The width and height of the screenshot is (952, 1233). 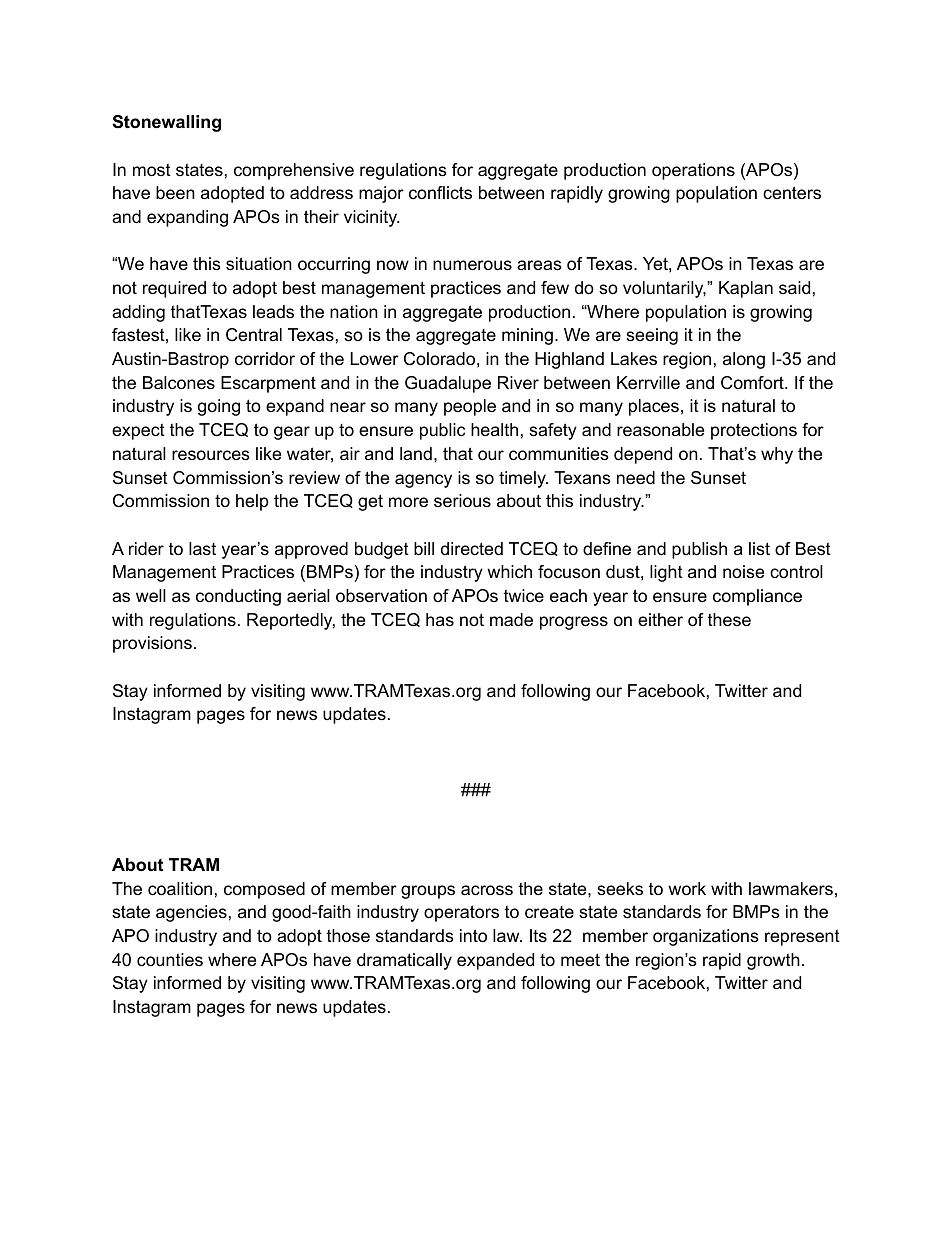 What do you see at coordinates (699, 550) in the screenshot?
I see `publish` at bounding box center [699, 550].
